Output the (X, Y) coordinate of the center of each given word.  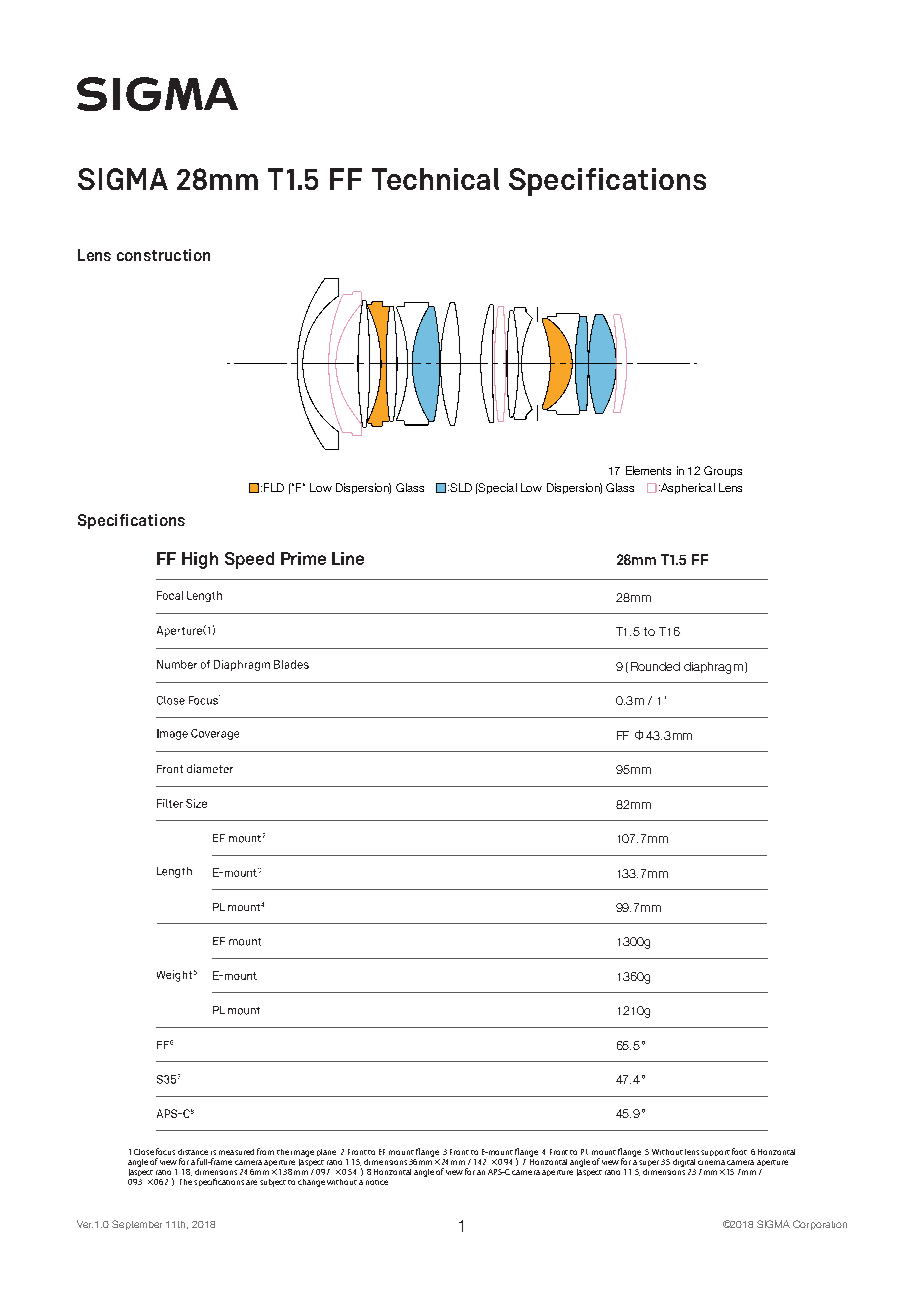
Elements (648, 470)
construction (163, 255)
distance (193, 1152)
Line (348, 558)
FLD (274, 487)
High (200, 560)
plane (326, 1152)
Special (497, 488)
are (251, 1182)
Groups (723, 471)
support (715, 1153)
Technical (435, 179)
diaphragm (713, 668)
